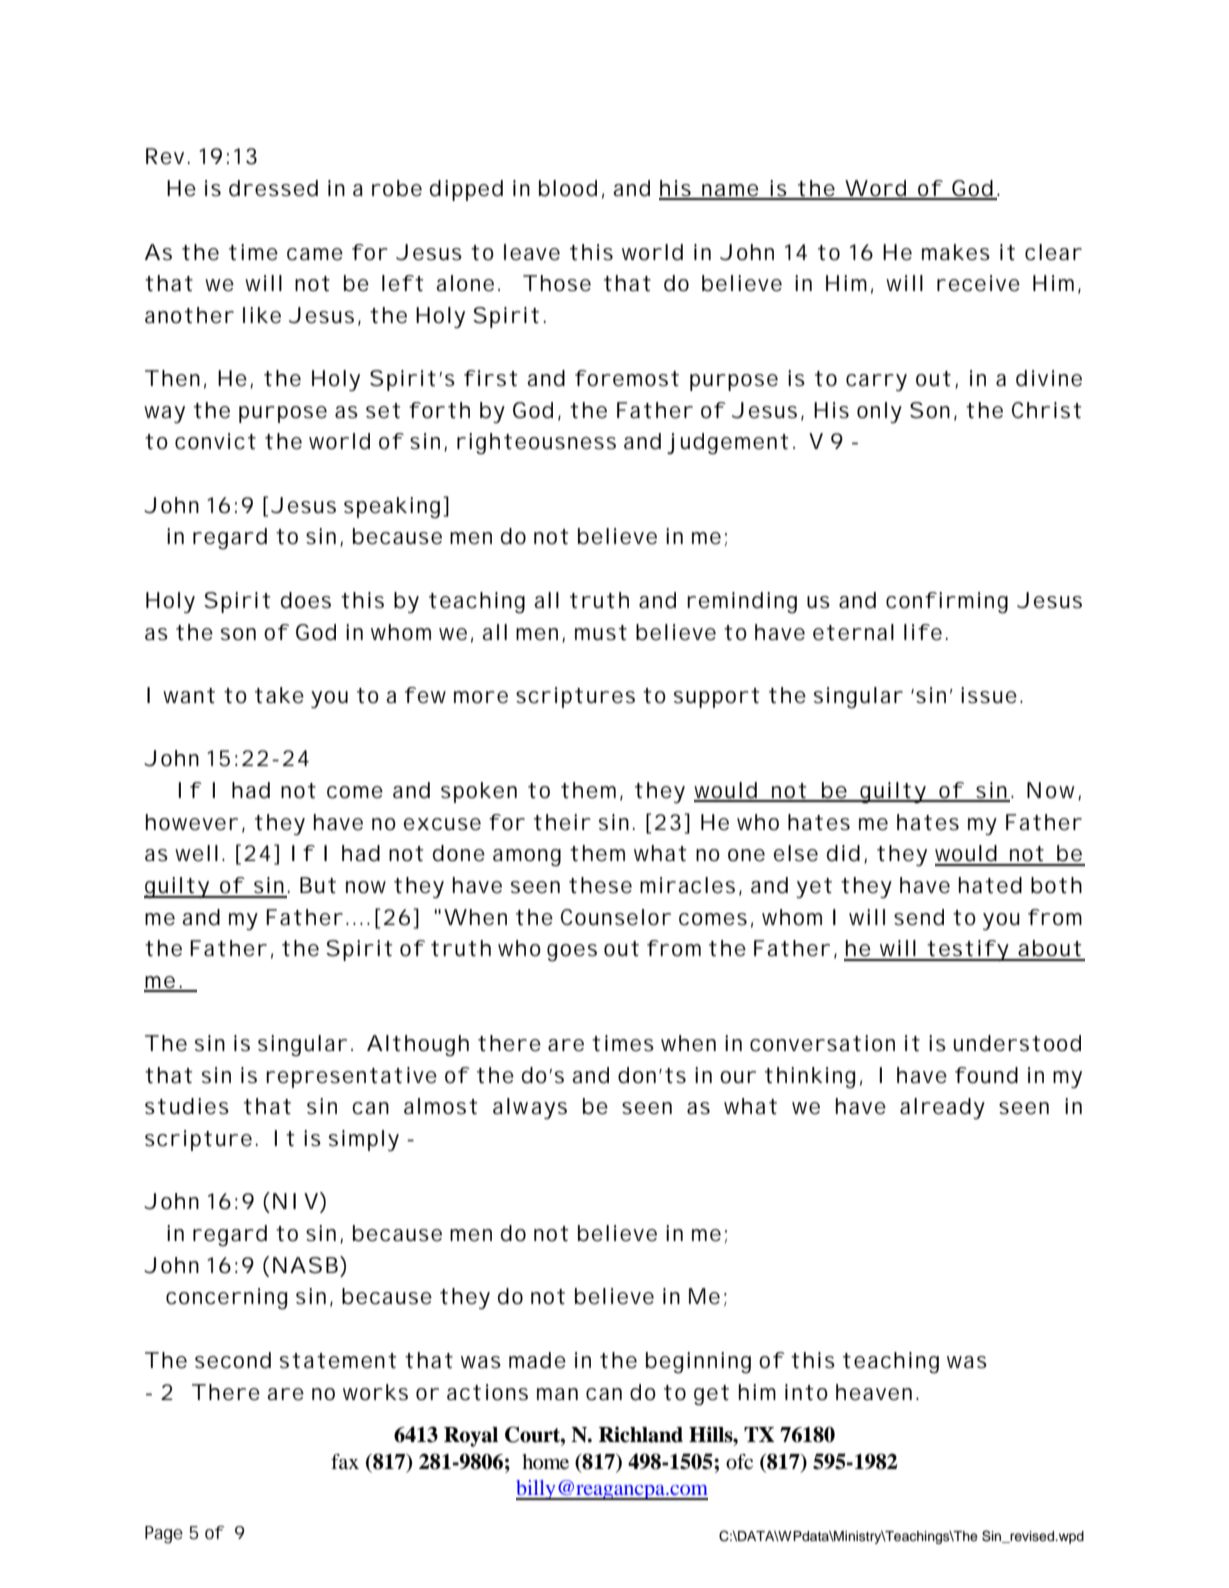 The height and width of the page is (1588, 1229). I want to click on dressed, so click(273, 188).
